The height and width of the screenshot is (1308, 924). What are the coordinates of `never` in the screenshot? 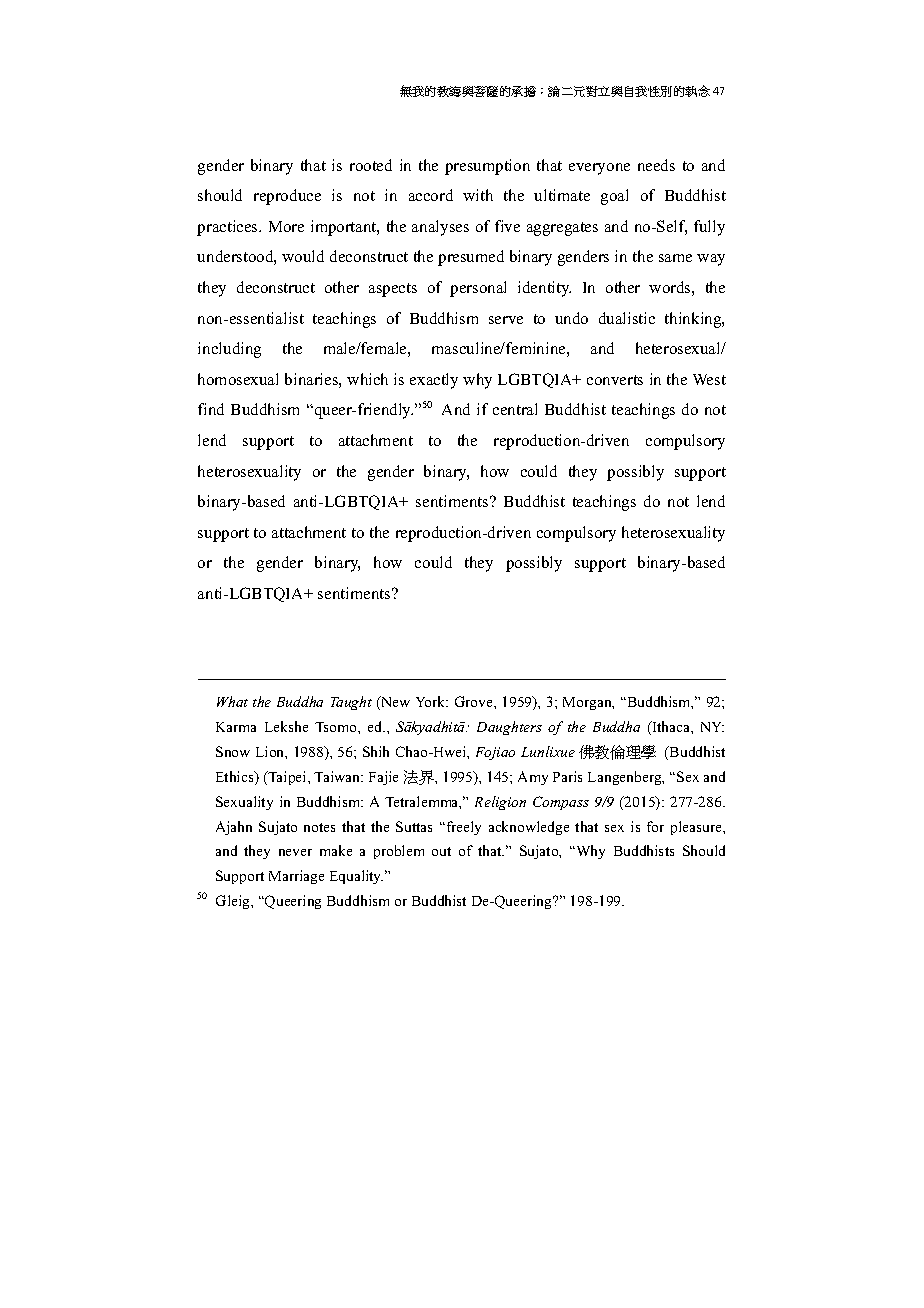 It's located at (295, 852).
